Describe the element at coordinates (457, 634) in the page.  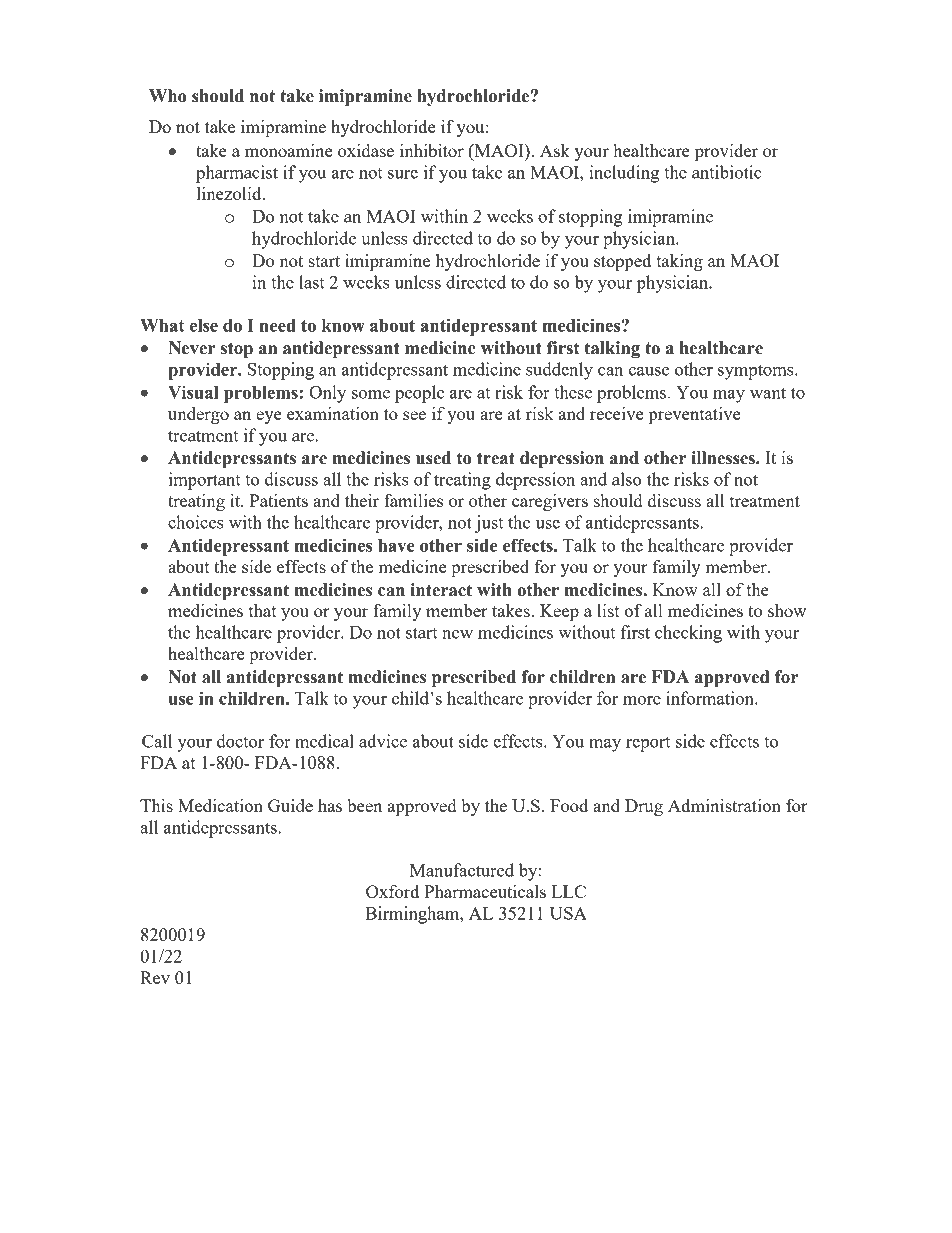
I see `new` at that location.
